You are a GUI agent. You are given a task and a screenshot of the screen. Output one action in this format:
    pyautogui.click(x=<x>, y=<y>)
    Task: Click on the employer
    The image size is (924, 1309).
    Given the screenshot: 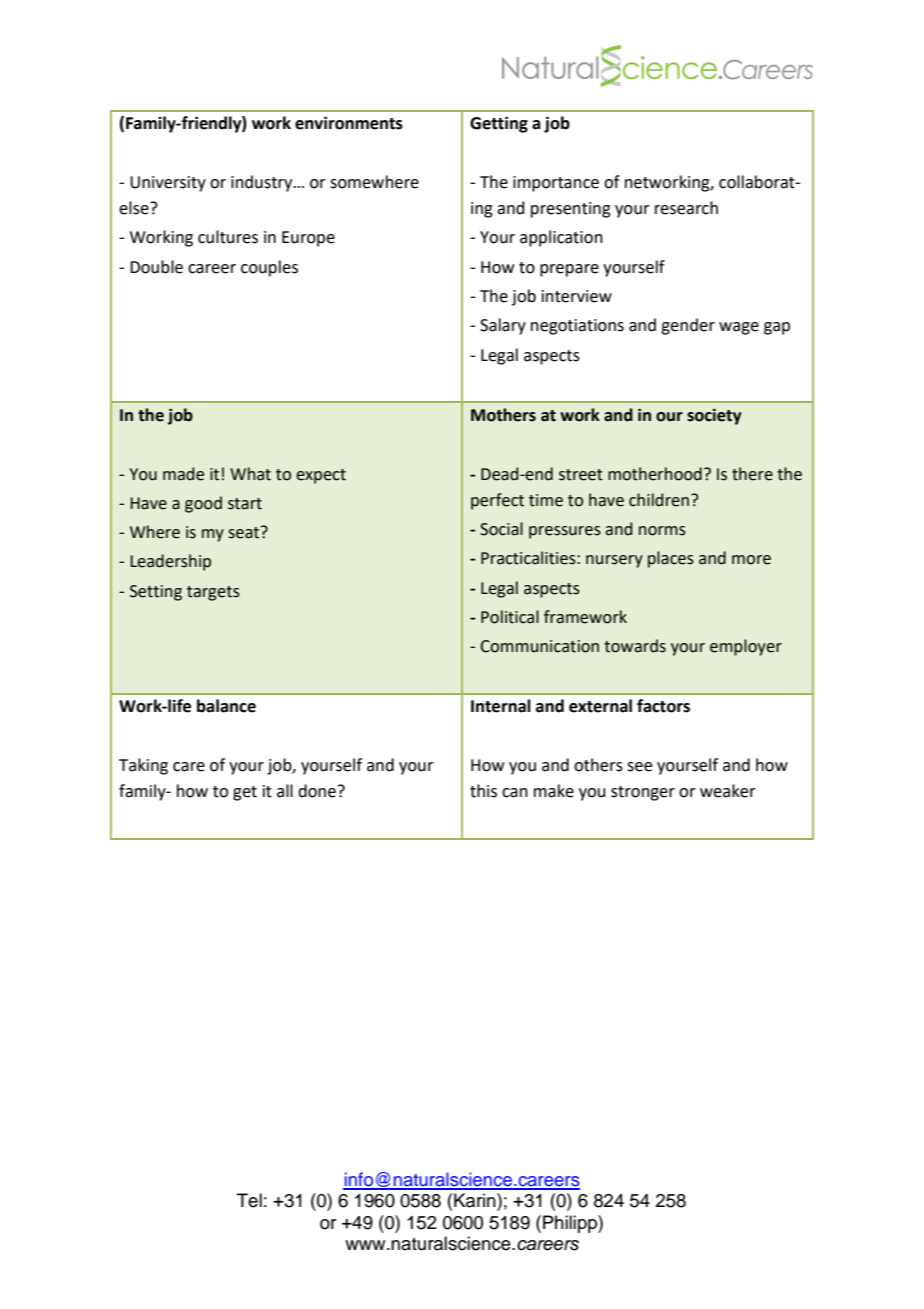 What is the action you would take?
    pyautogui.click(x=746, y=647)
